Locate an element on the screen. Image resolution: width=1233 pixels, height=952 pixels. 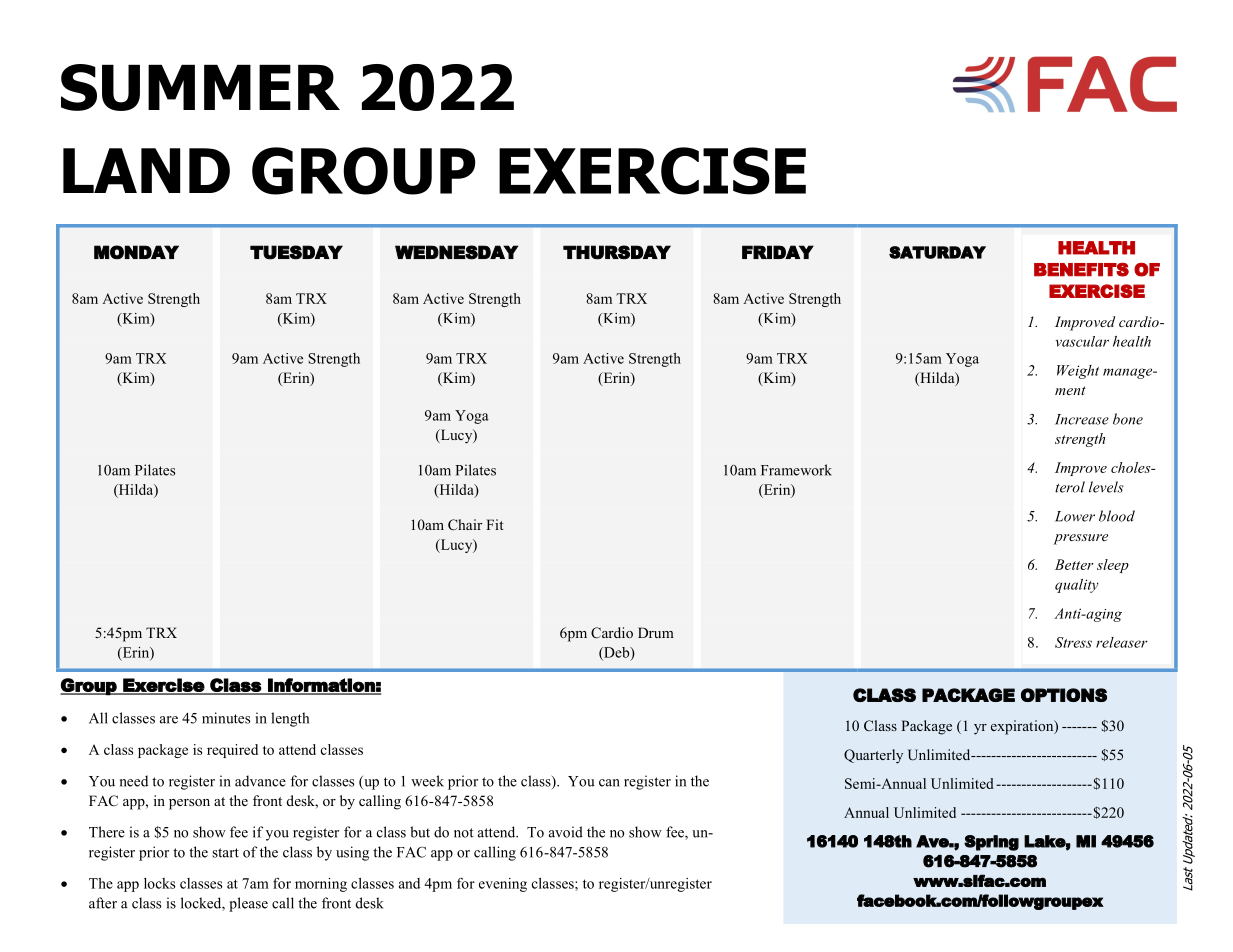
minutes is located at coordinates (226, 718).
